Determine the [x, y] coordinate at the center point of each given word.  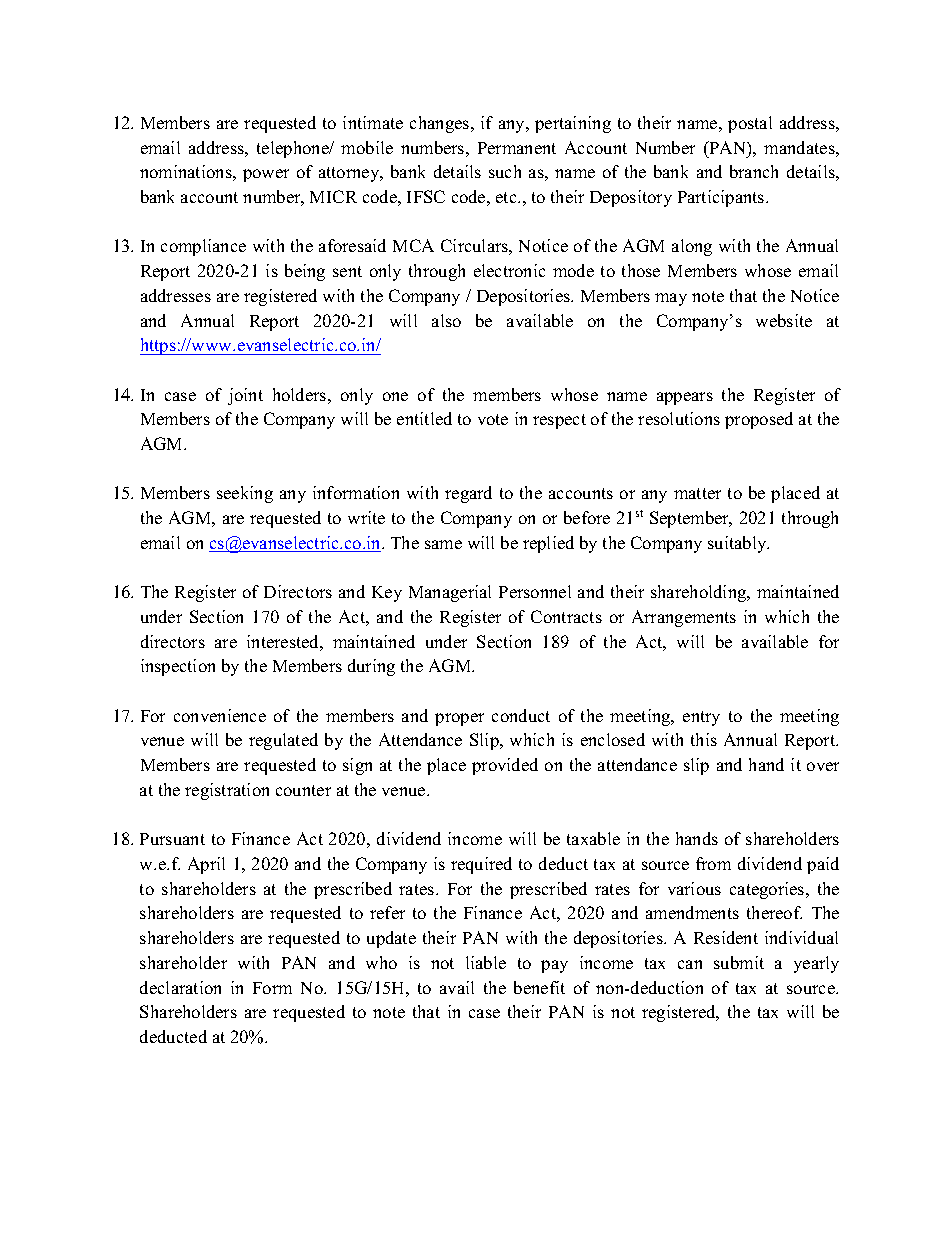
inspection [178, 667]
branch [754, 171]
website [784, 320]
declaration [180, 987]
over [823, 766]
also [446, 320]
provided [505, 766]
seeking [245, 494]
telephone [294, 149]
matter [697, 493]
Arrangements [684, 618]
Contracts [566, 616]
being [305, 272]
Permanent [517, 148]
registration [227, 791]
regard [468, 494]
